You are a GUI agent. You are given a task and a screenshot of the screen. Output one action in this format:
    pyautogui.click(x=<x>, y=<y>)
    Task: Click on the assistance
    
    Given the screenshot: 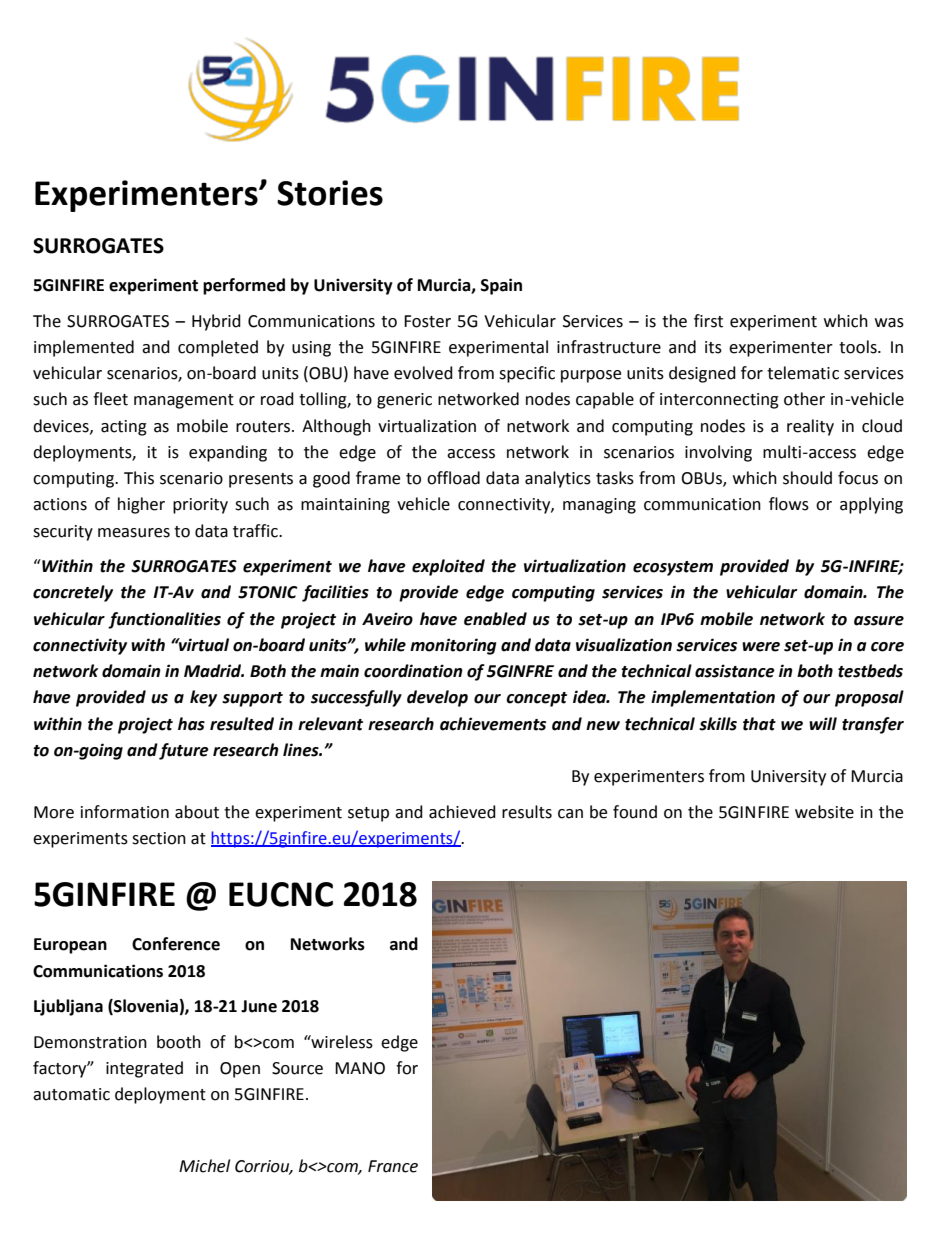 What is the action you would take?
    pyautogui.click(x=735, y=671)
